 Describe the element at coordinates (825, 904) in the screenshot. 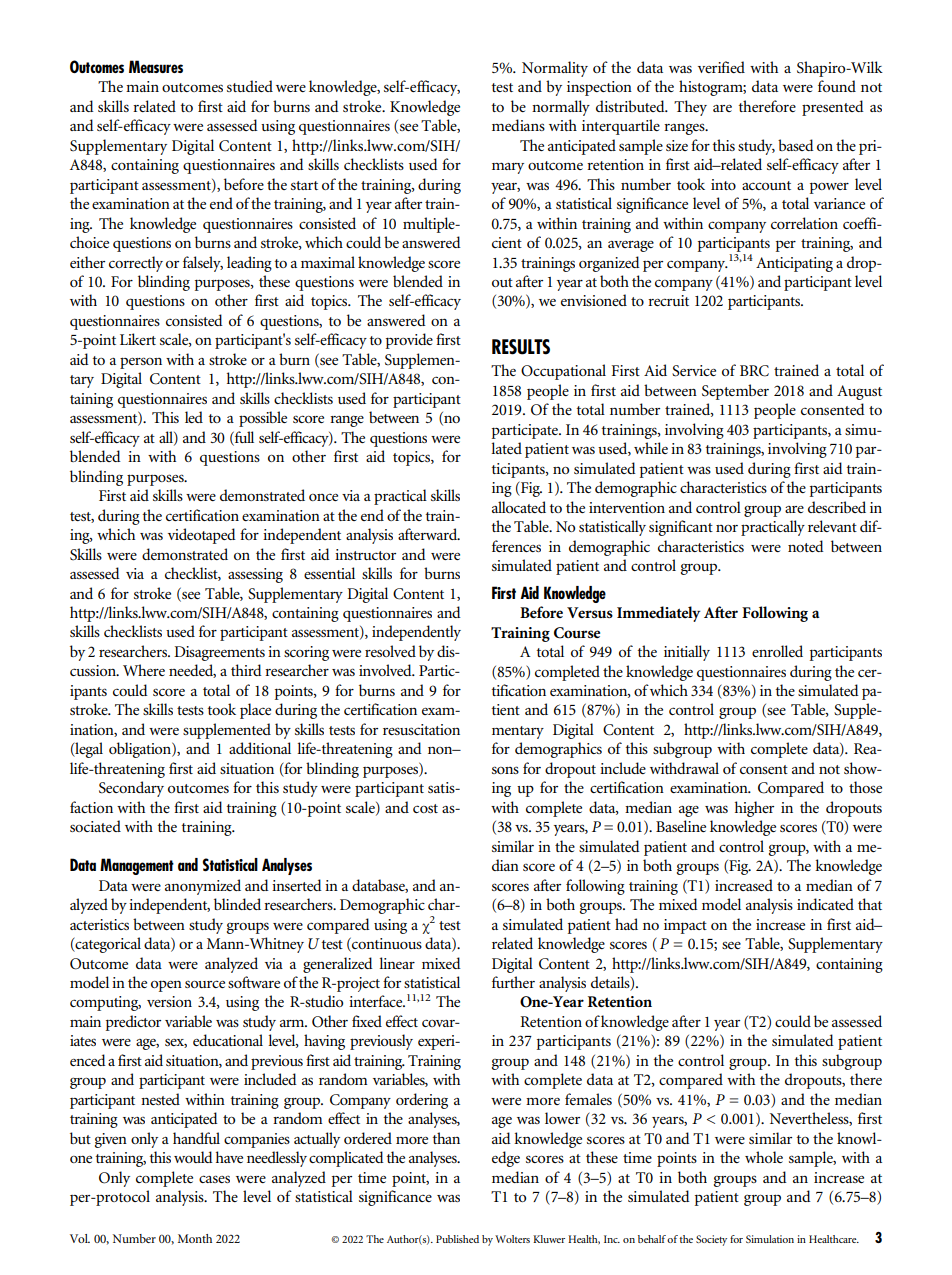

I see `indicated` at that location.
